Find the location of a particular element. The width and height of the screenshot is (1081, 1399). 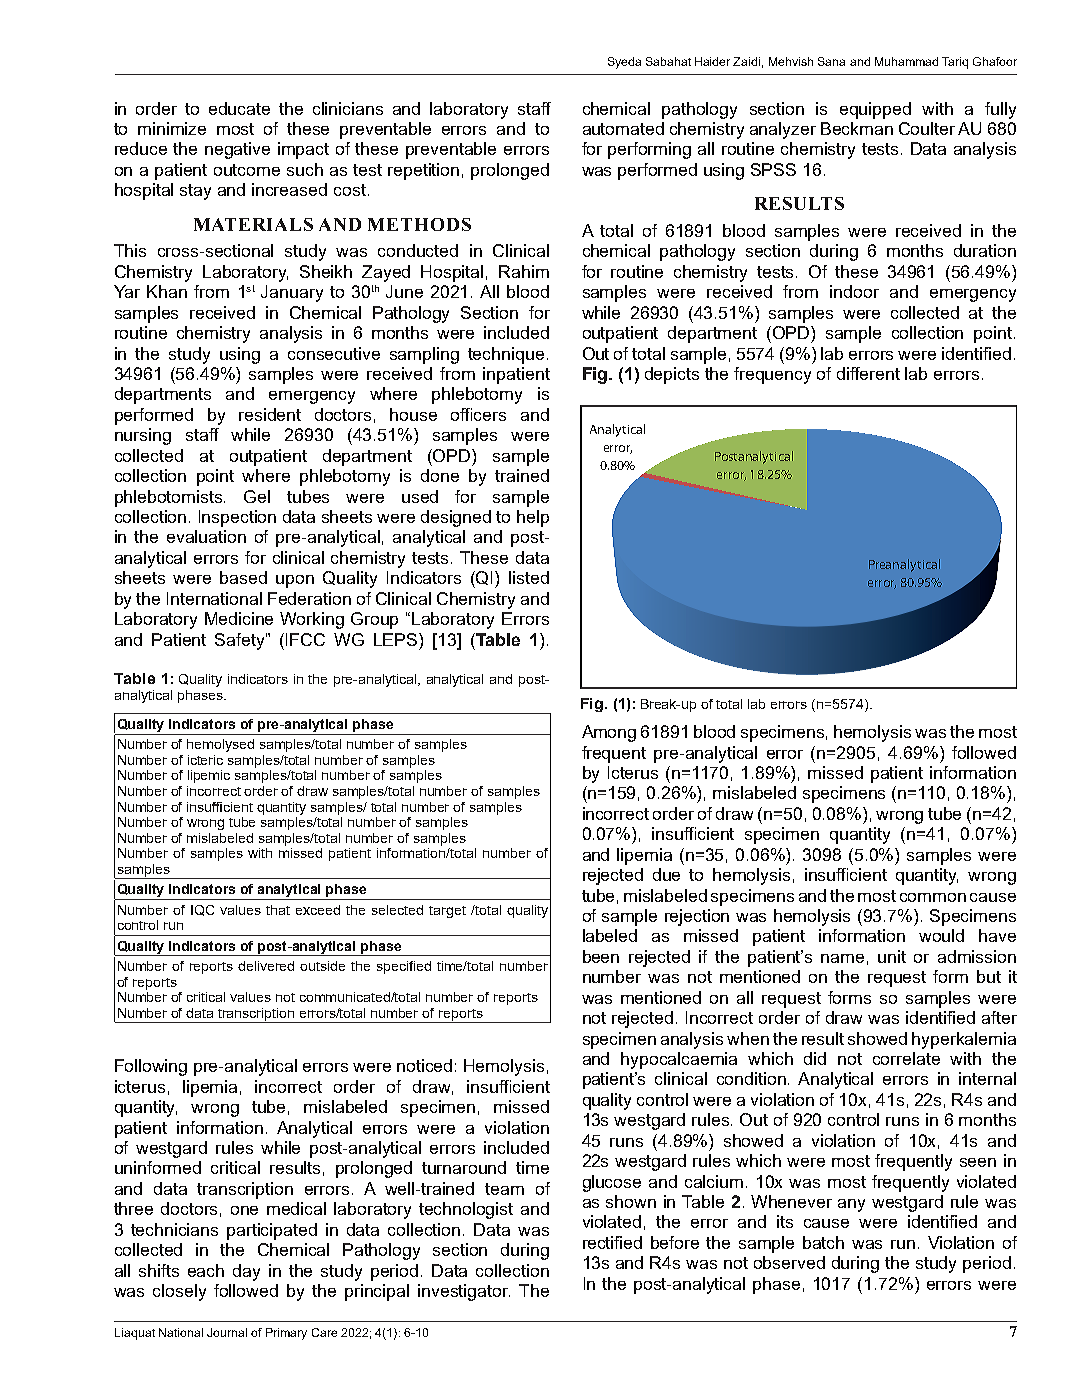

resident is located at coordinates (270, 414).
